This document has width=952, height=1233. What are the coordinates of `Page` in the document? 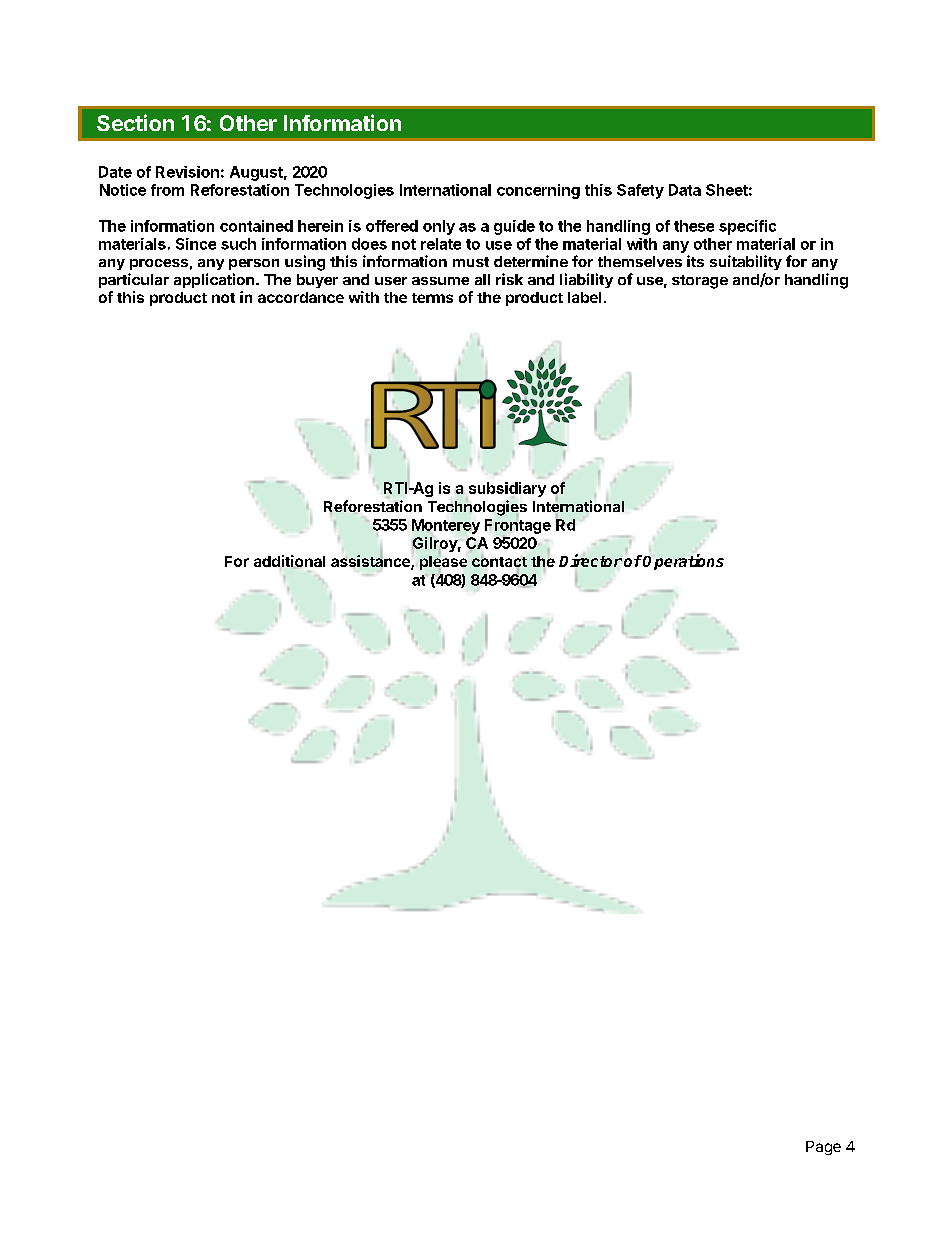 It's located at (823, 1148).
